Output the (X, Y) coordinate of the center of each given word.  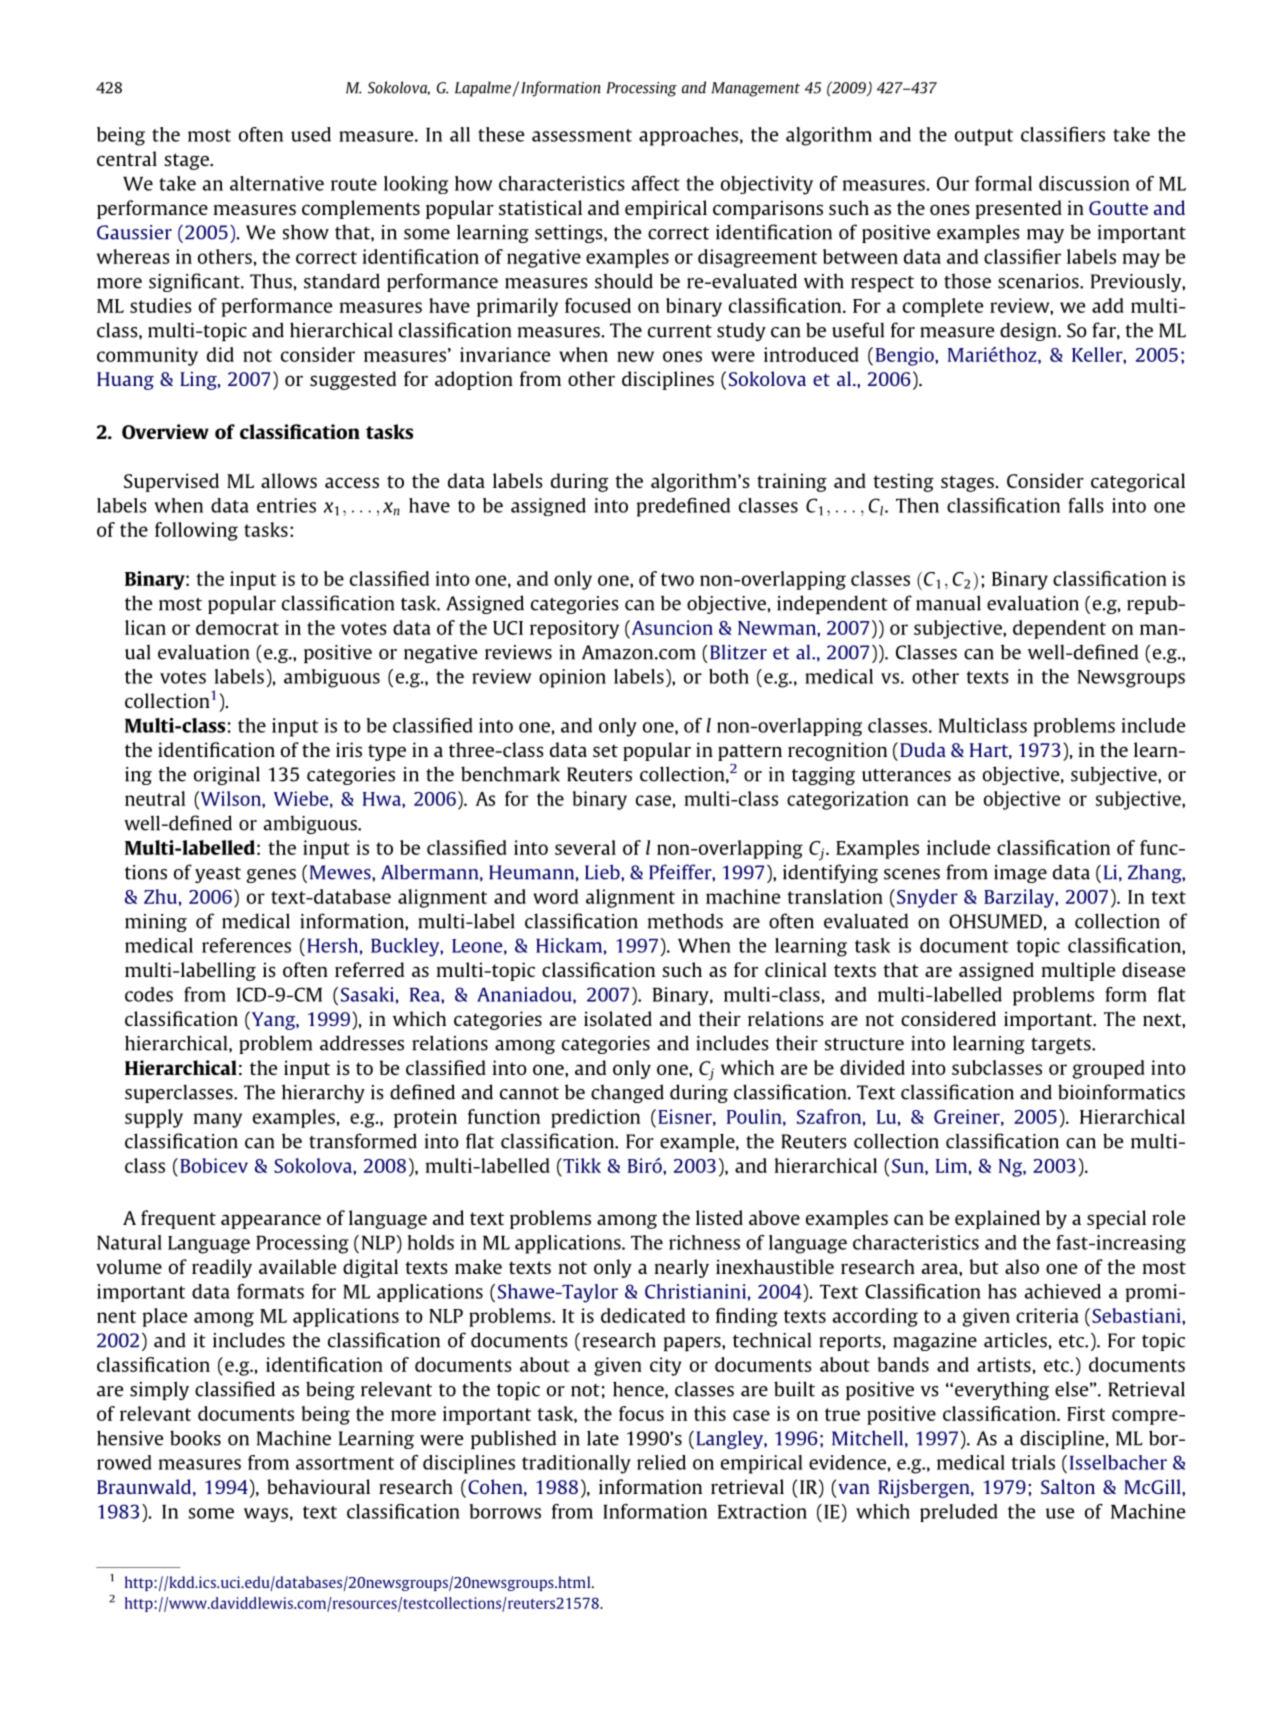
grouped (1108, 1069)
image (1020, 874)
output (984, 137)
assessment (582, 135)
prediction (595, 1118)
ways (266, 1515)
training (792, 482)
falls (1086, 505)
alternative (277, 183)
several (585, 847)
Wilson (230, 798)
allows (289, 480)
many (218, 1120)
